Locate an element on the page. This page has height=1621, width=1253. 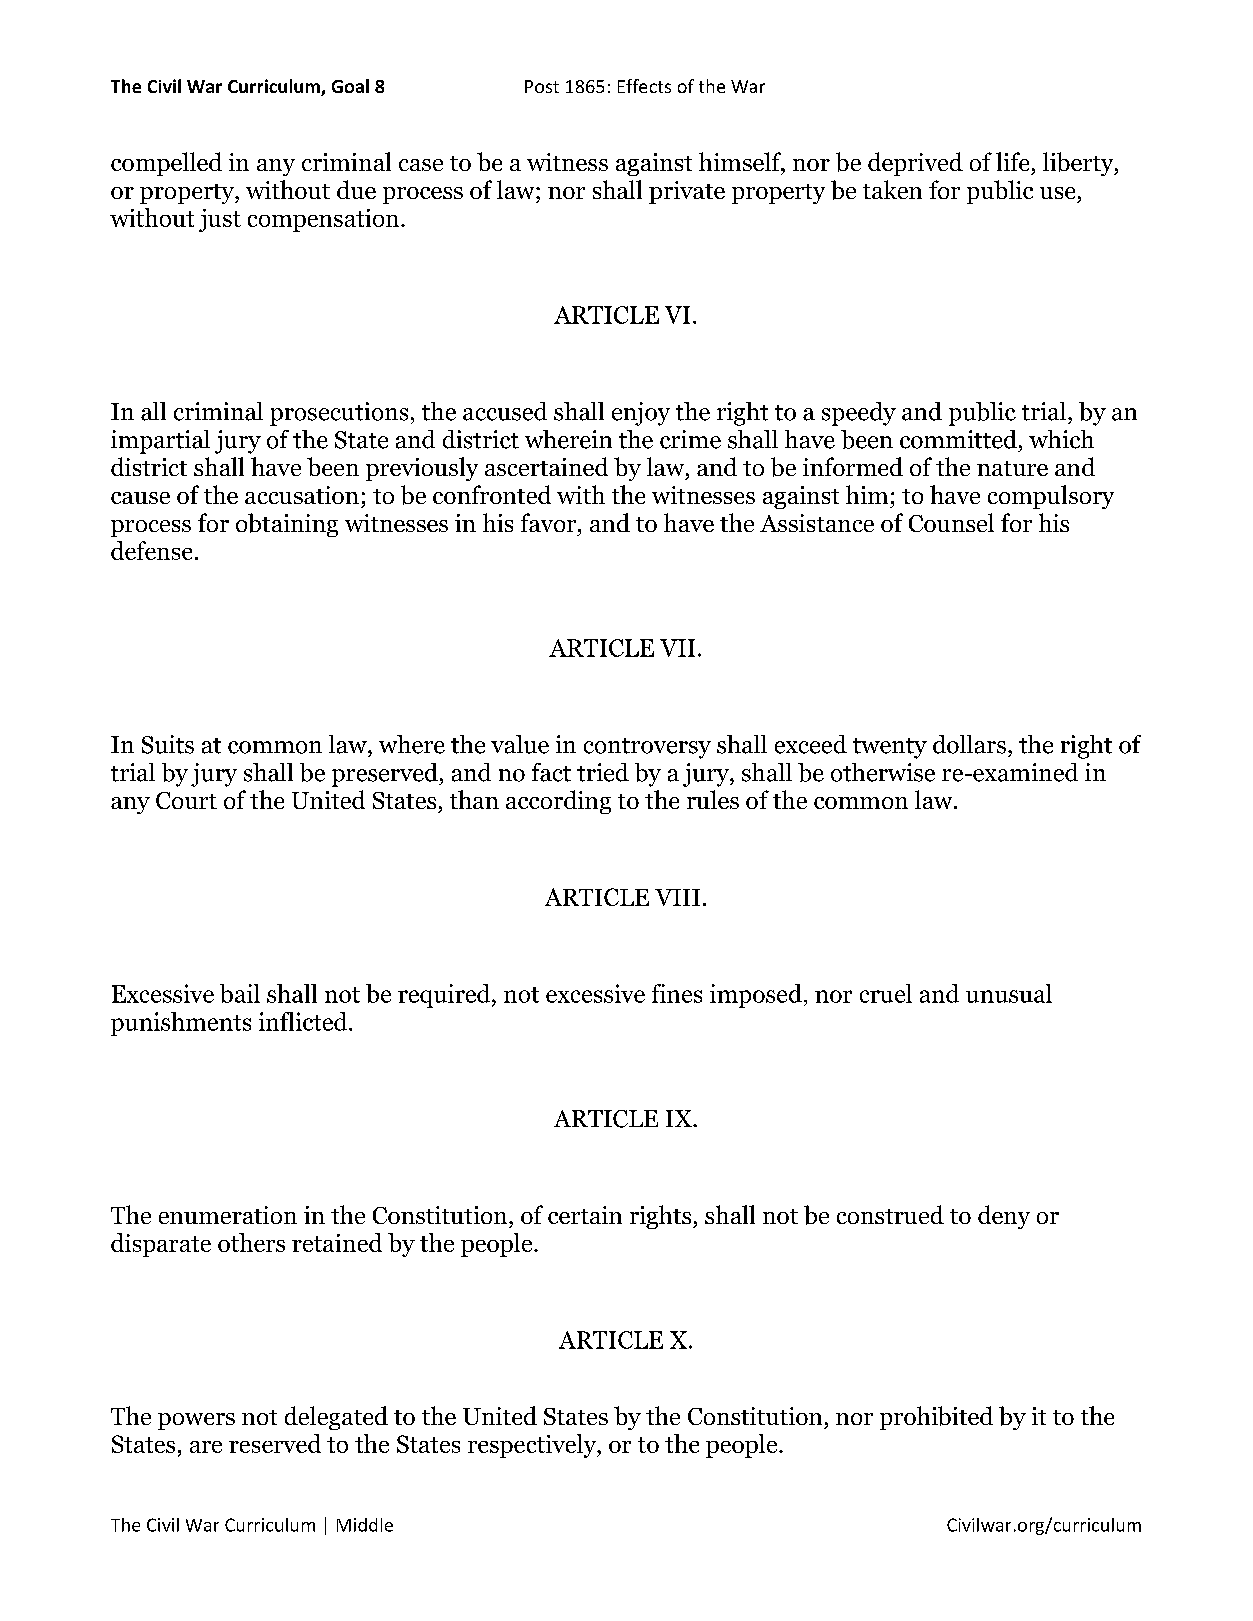
Counsel is located at coordinates (951, 522).
